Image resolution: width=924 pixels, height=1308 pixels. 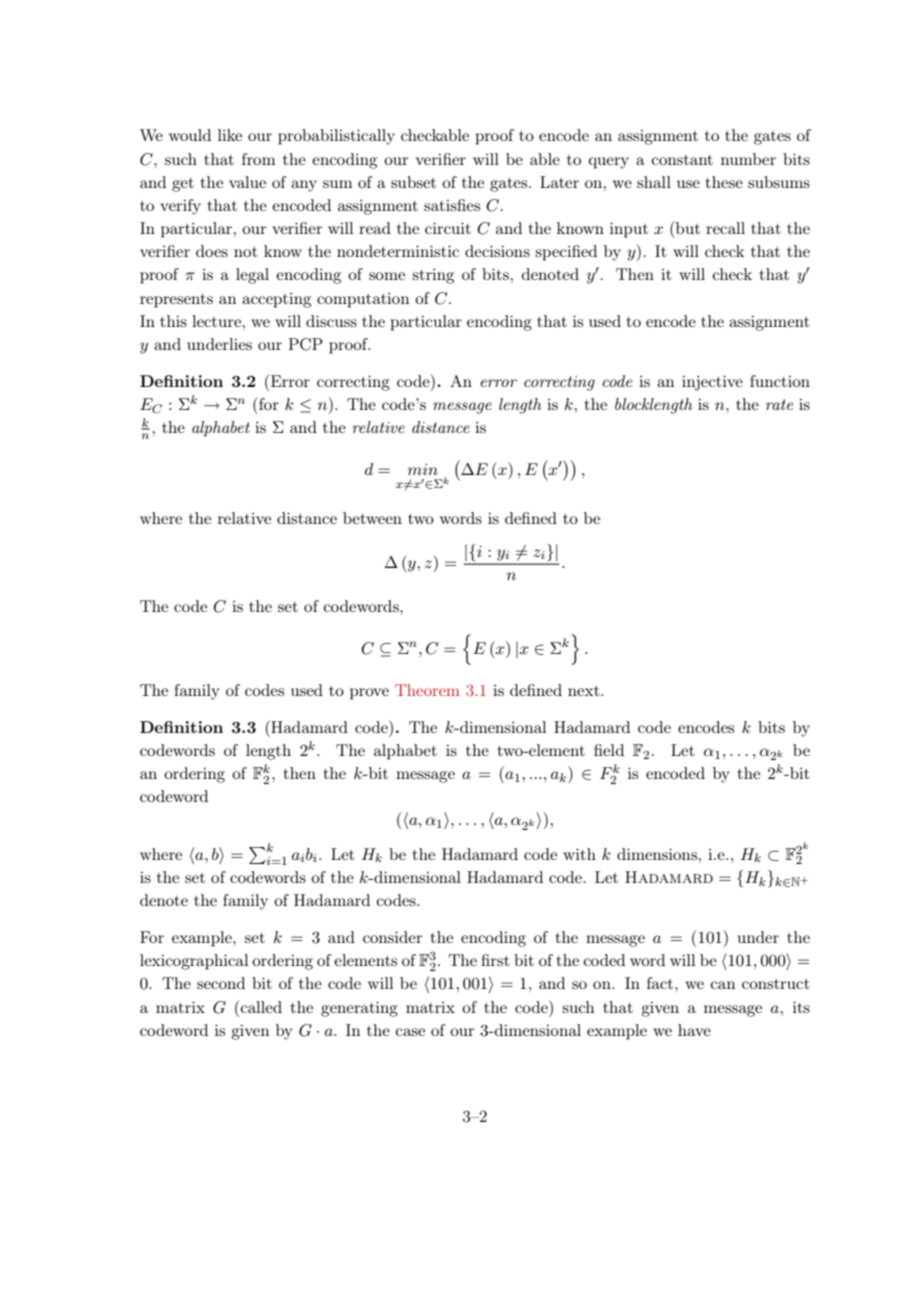 I want to click on between, so click(x=372, y=518).
